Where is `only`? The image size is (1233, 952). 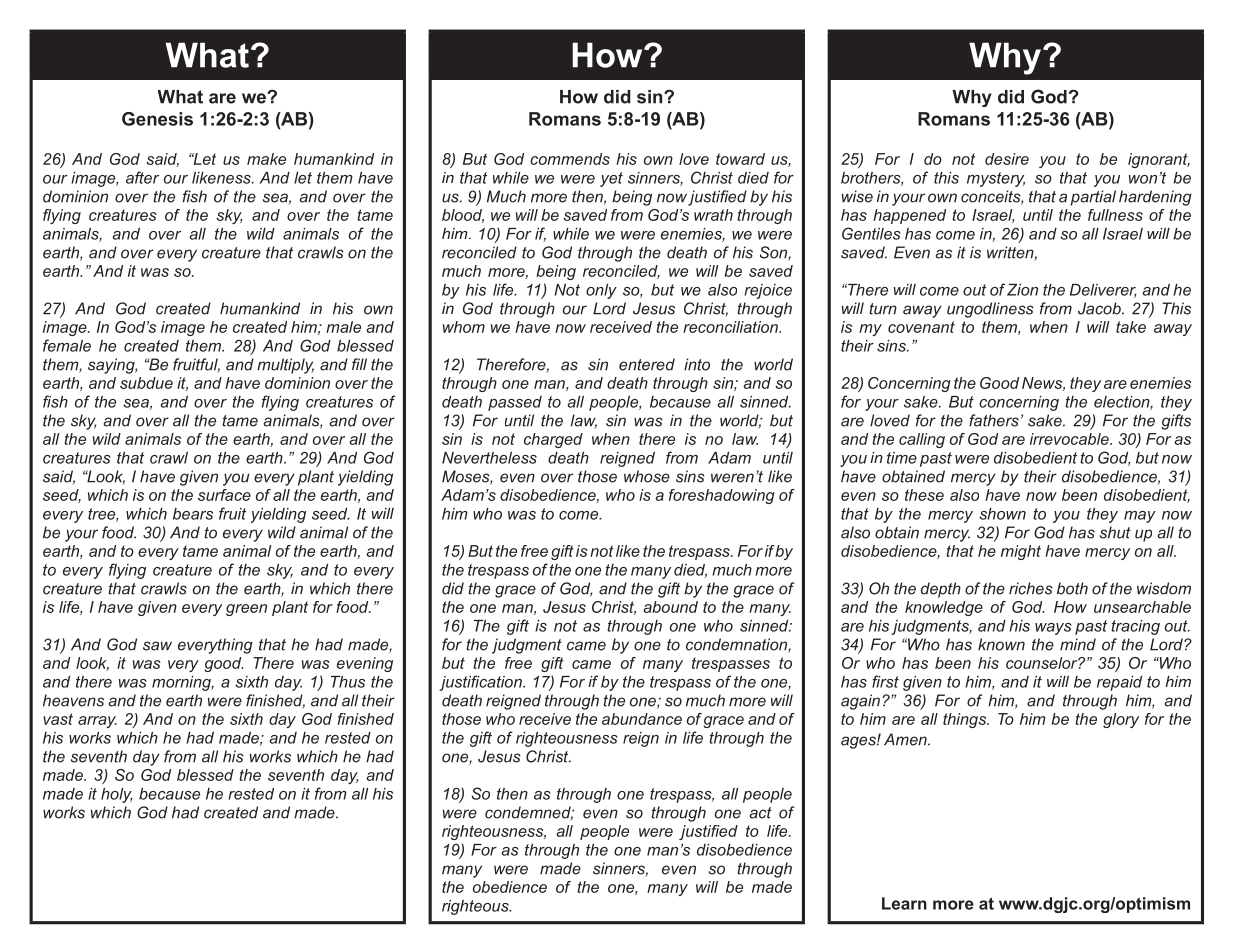
only is located at coordinates (601, 291).
